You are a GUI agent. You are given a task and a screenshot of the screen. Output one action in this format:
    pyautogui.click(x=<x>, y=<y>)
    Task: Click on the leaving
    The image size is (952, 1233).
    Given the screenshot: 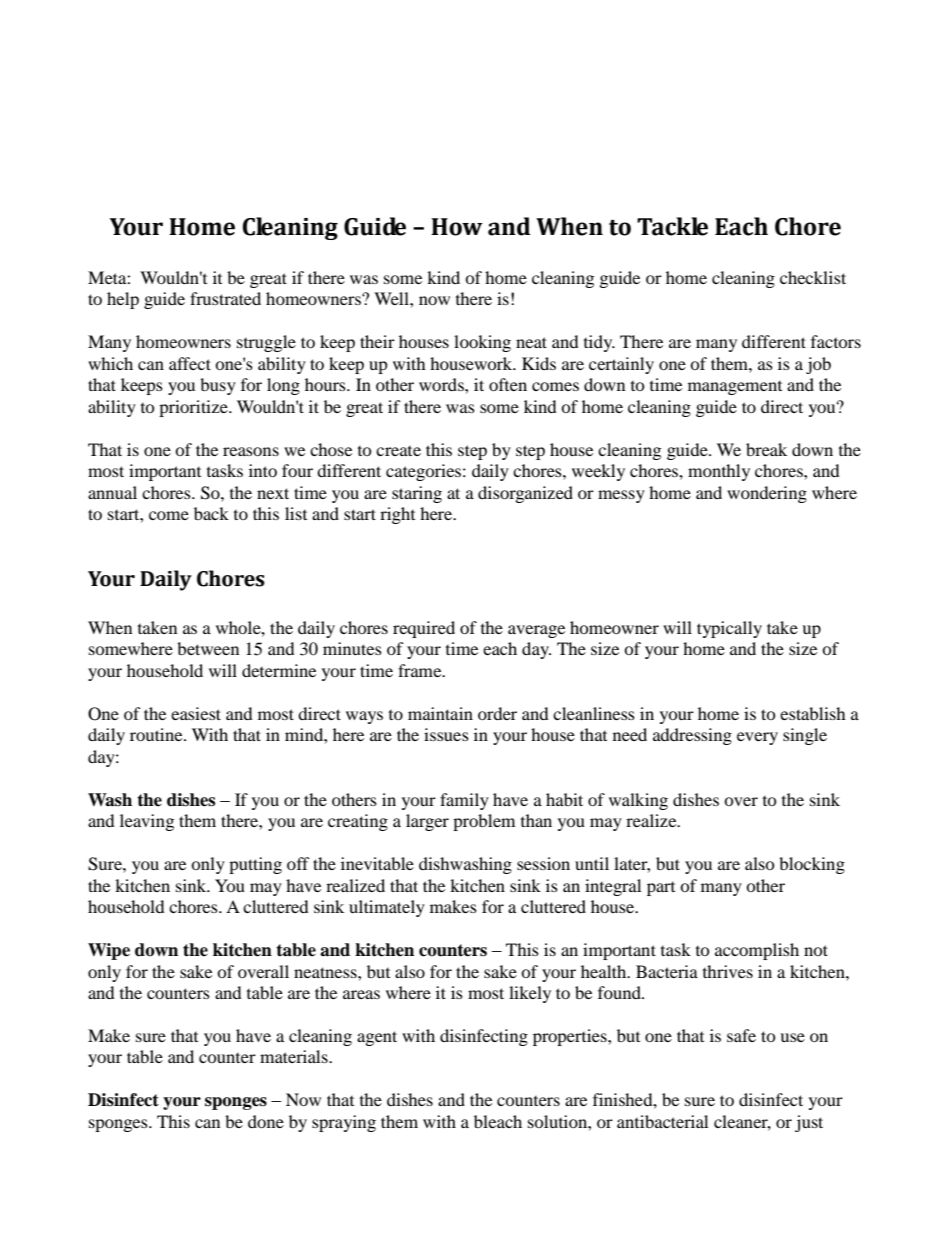 What is the action you would take?
    pyautogui.click(x=147, y=822)
